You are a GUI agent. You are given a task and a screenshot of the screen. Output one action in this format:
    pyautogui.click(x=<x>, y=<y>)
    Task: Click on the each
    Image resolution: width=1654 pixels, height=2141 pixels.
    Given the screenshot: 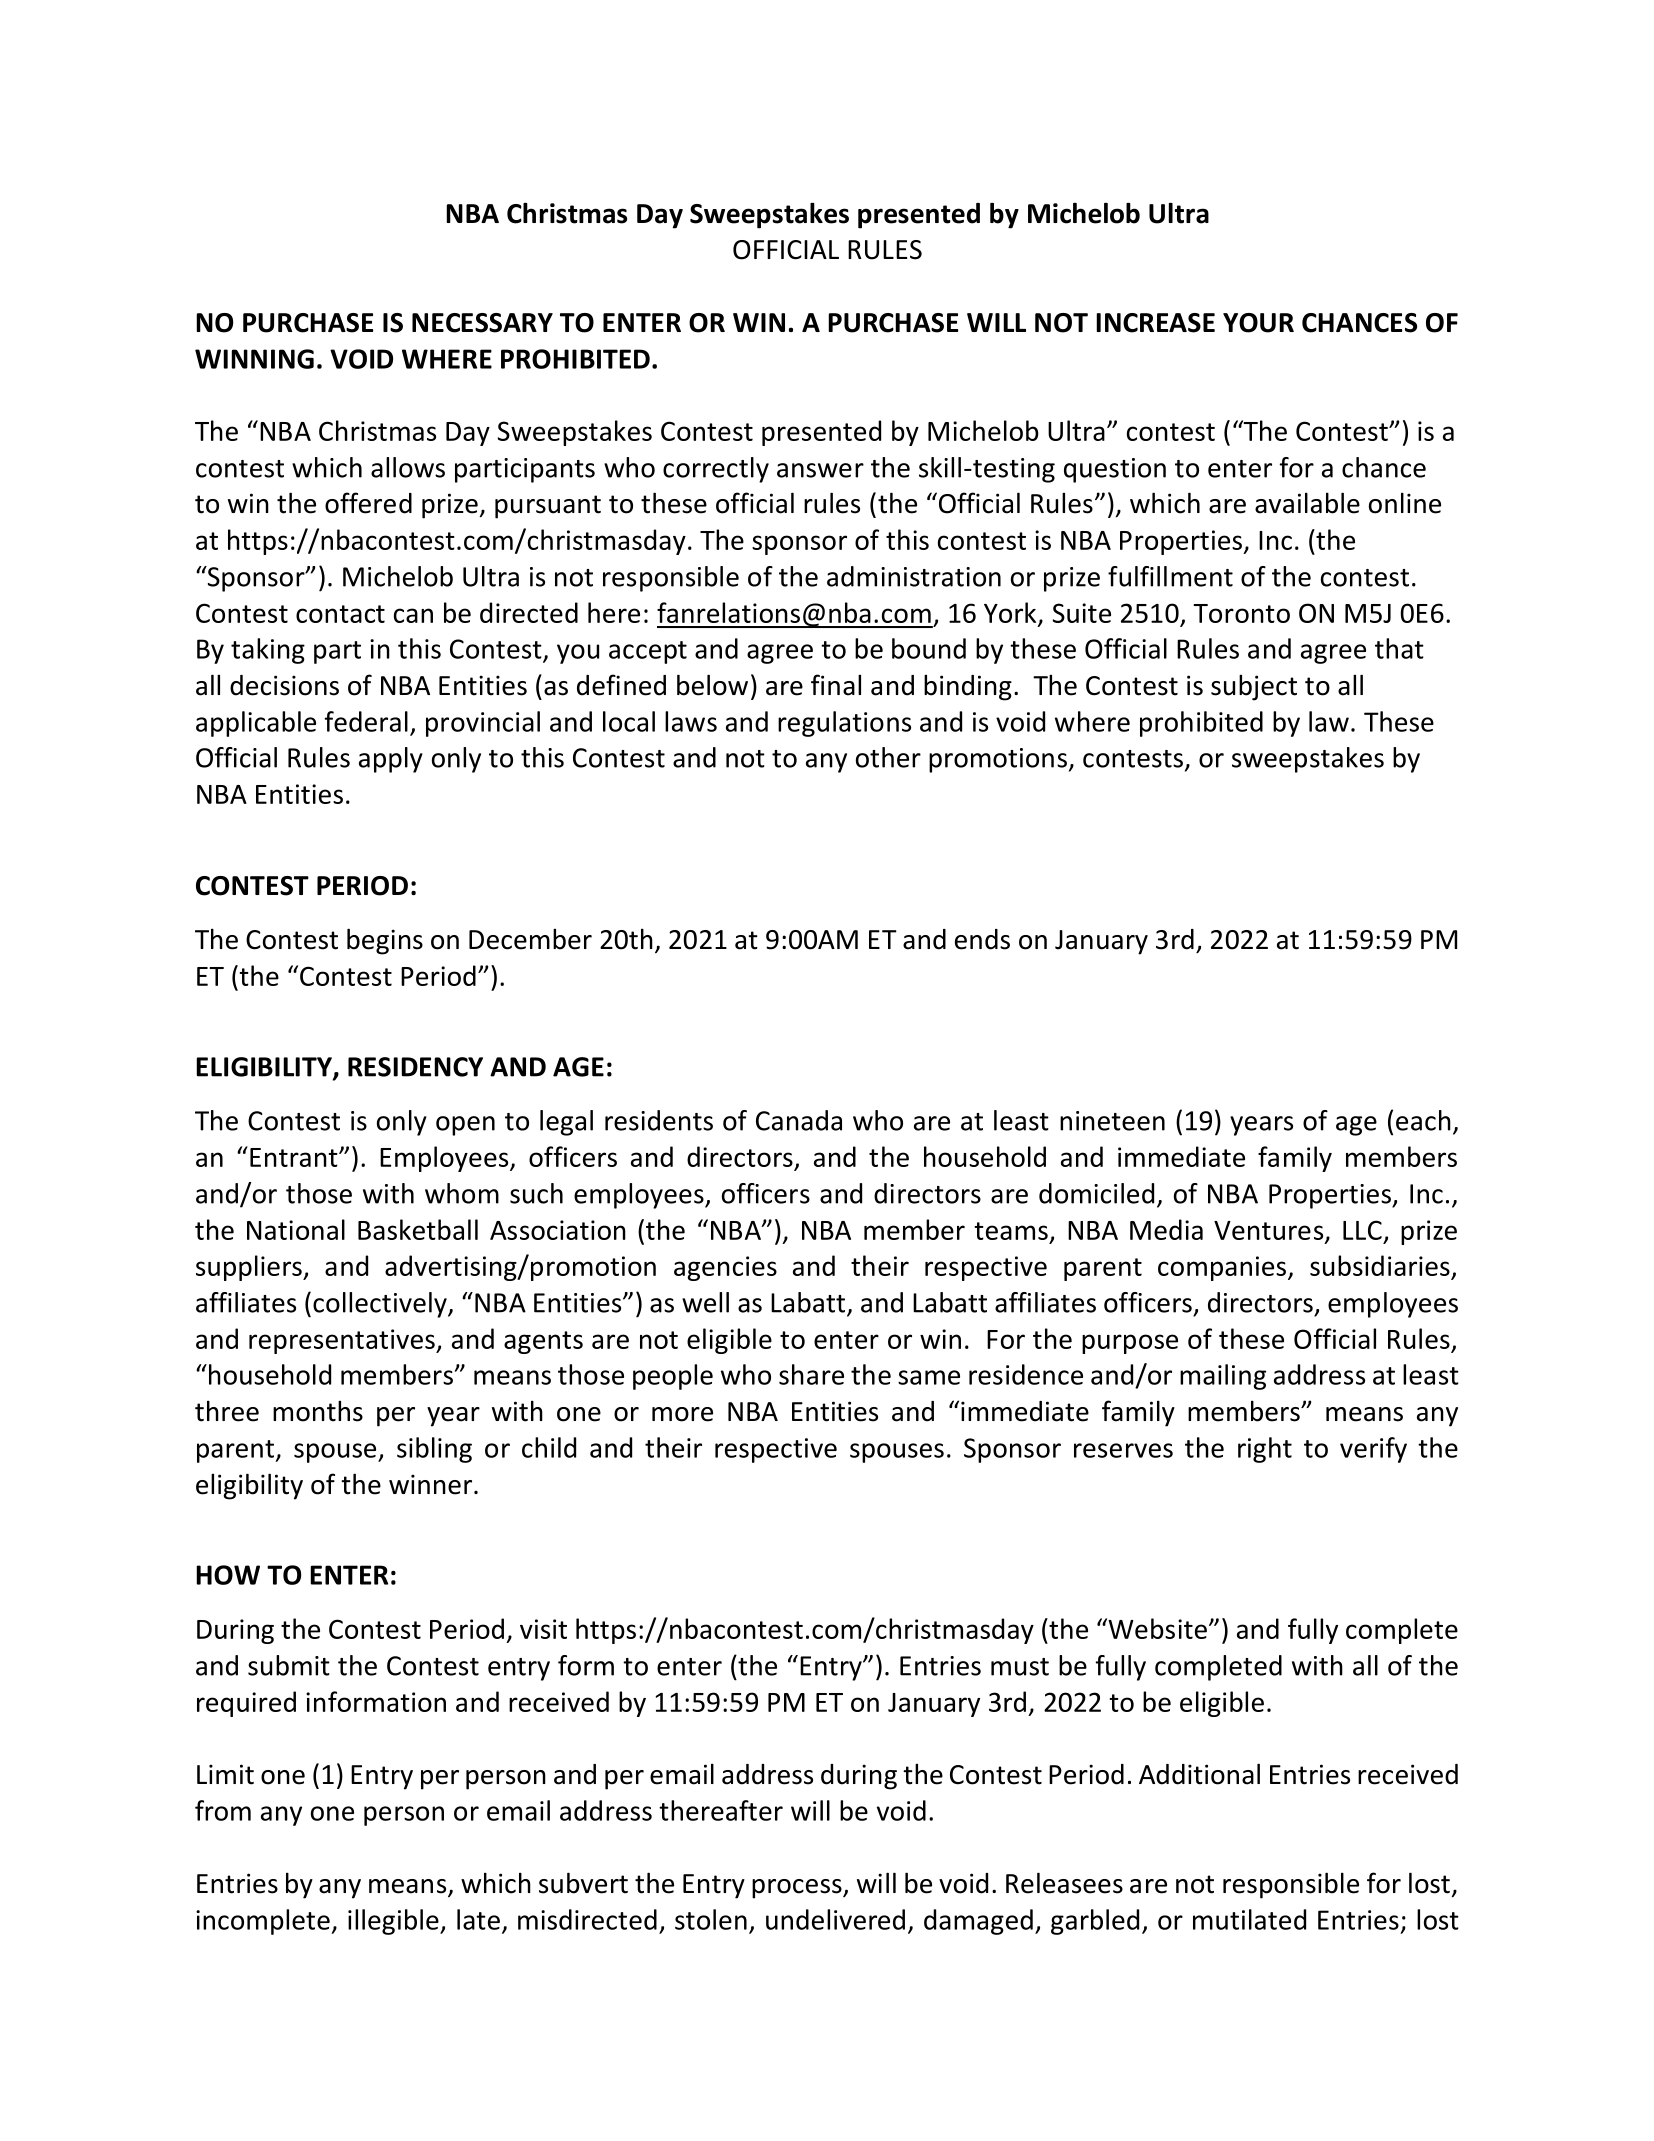 What is the action you would take?
    pyautogui.click(x=1423, y=1120)
